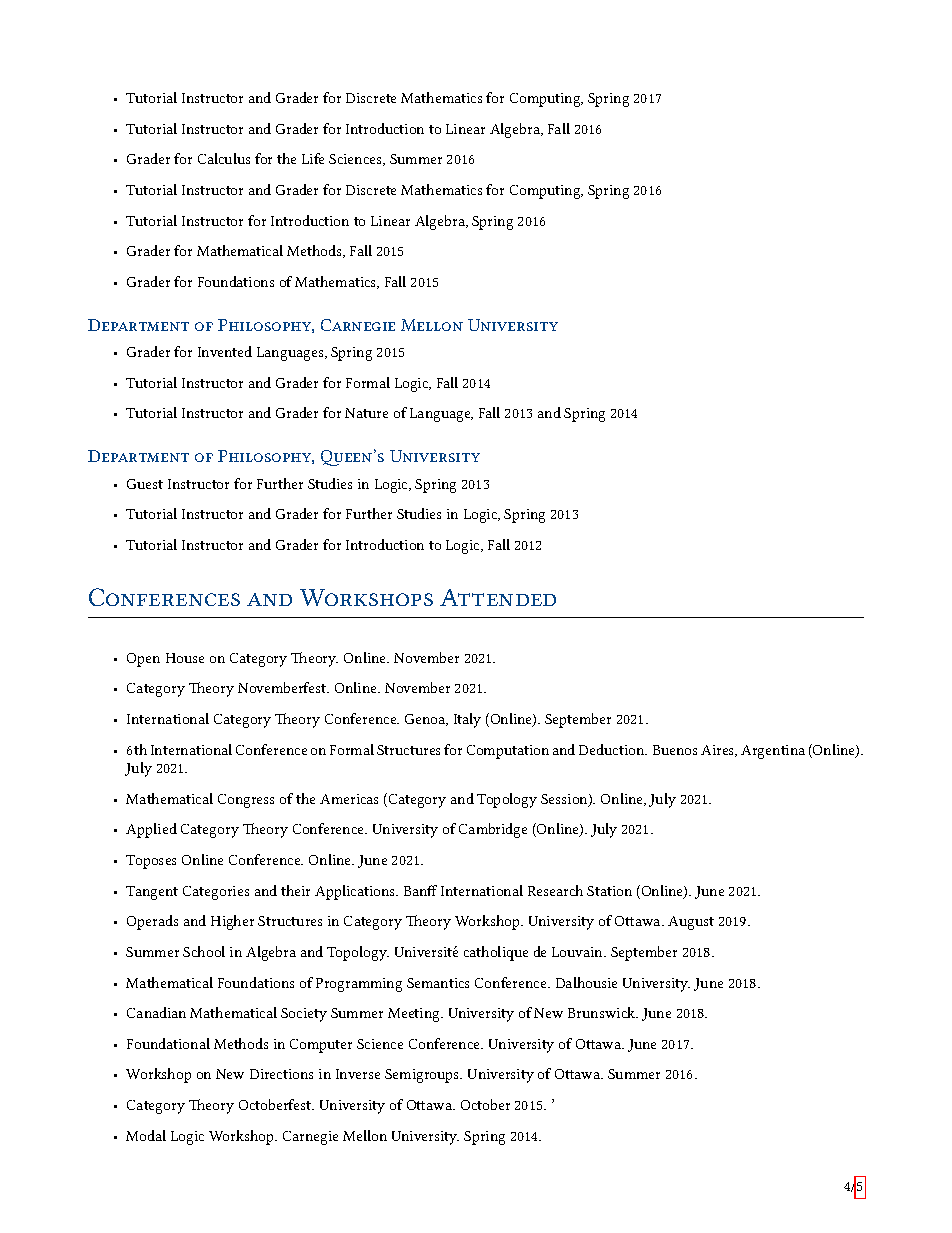  I want to click on Inverse, so click(358, 1074).
